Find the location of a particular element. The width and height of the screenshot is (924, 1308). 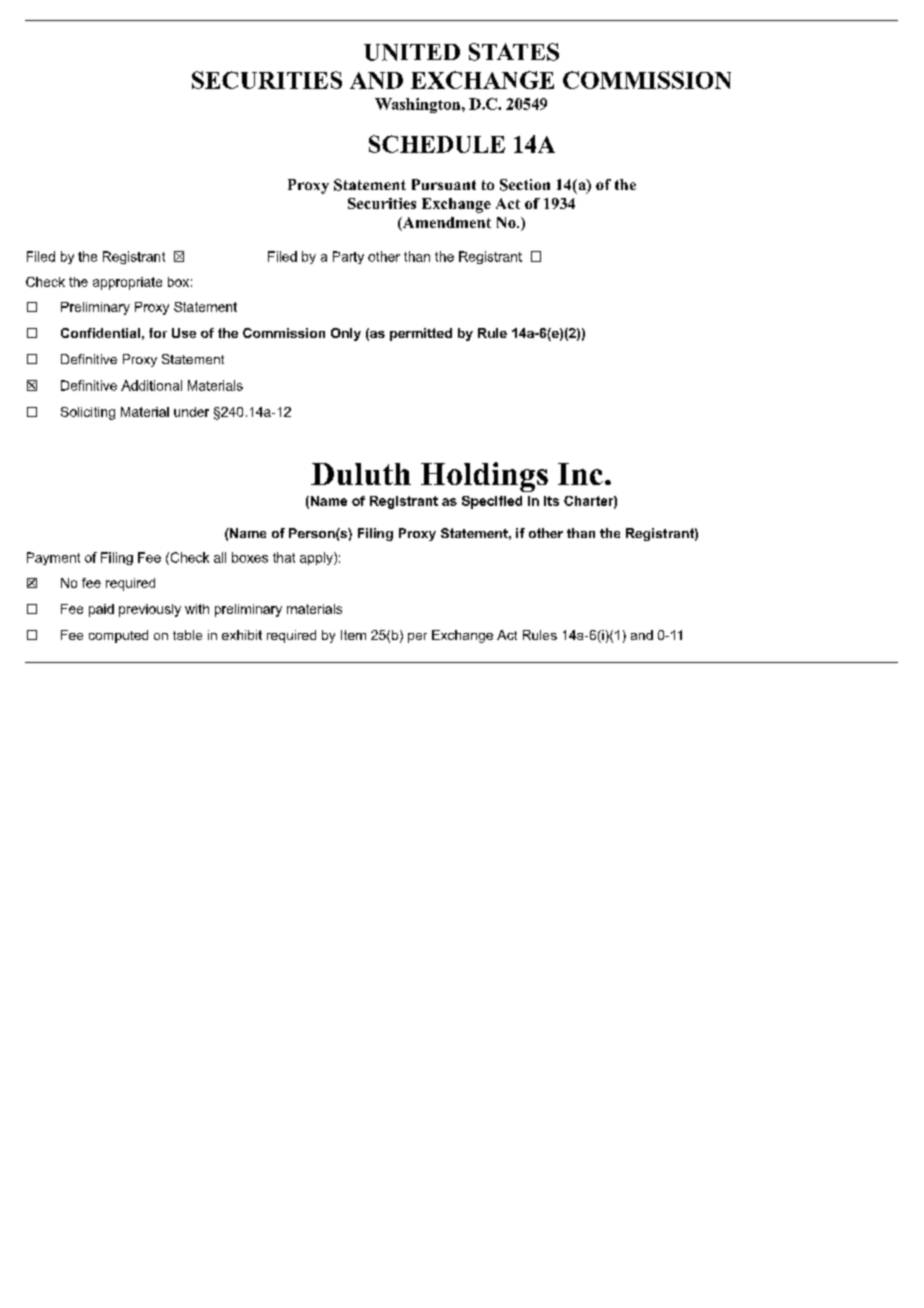

UNITED is located at coordinates (412, 52).
